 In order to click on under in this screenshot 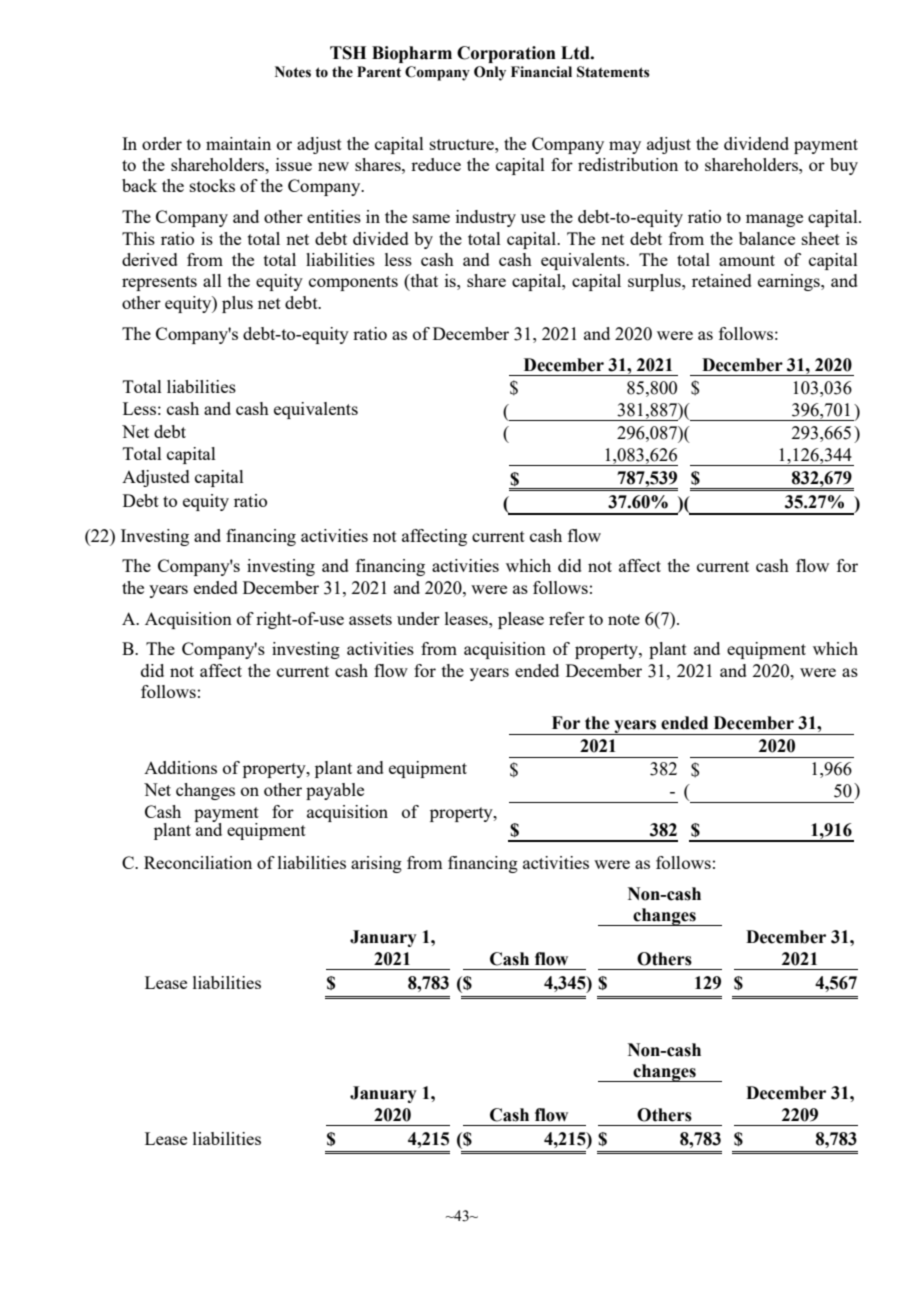, I will do `click(418, 618)`.
